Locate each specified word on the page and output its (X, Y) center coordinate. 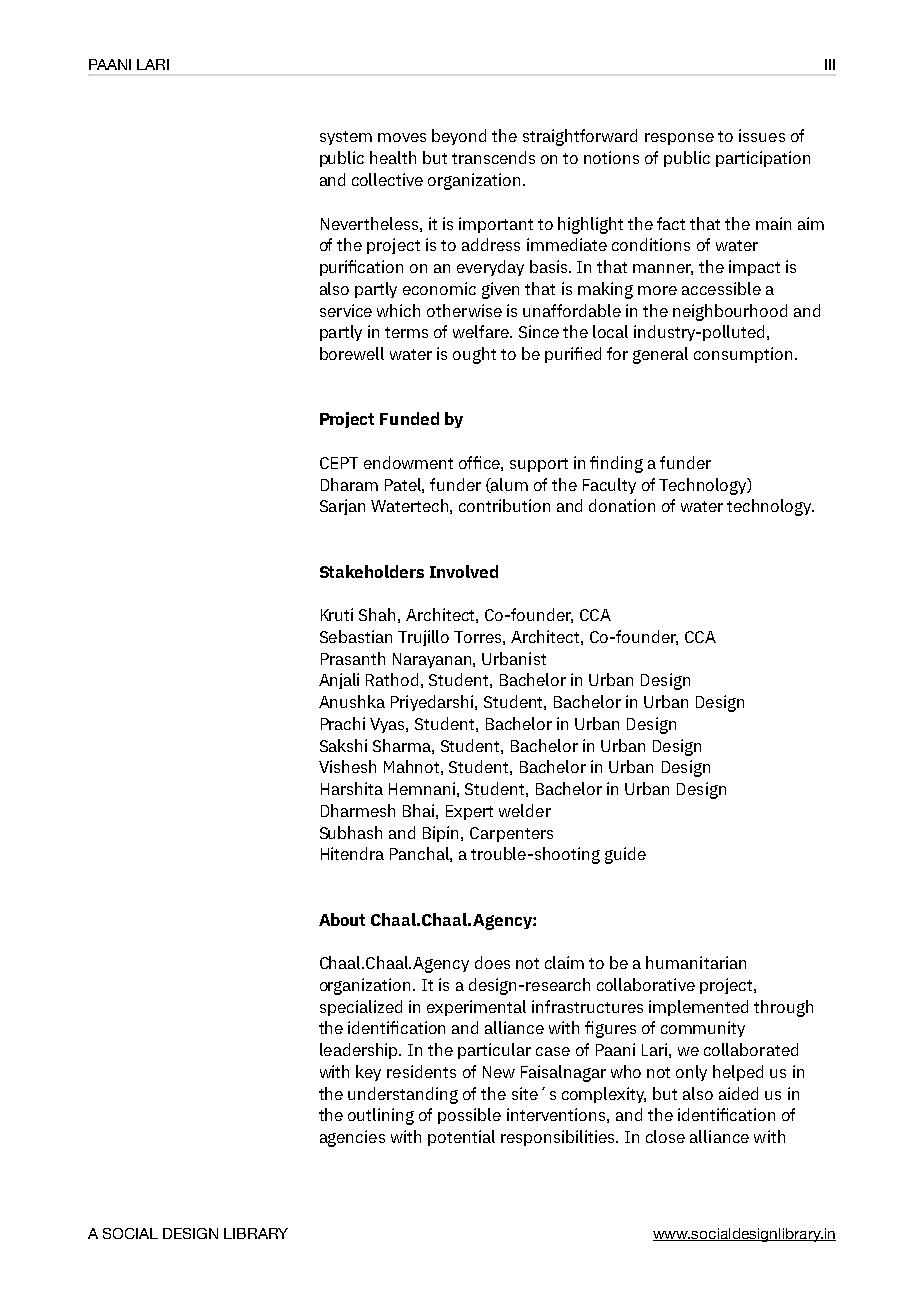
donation (622, 505)
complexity (604, 1095)
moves (402, 137)
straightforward (580, 137)
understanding (403, 1095)
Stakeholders (372, 571)
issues (762, 135)
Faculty (609, 486)
